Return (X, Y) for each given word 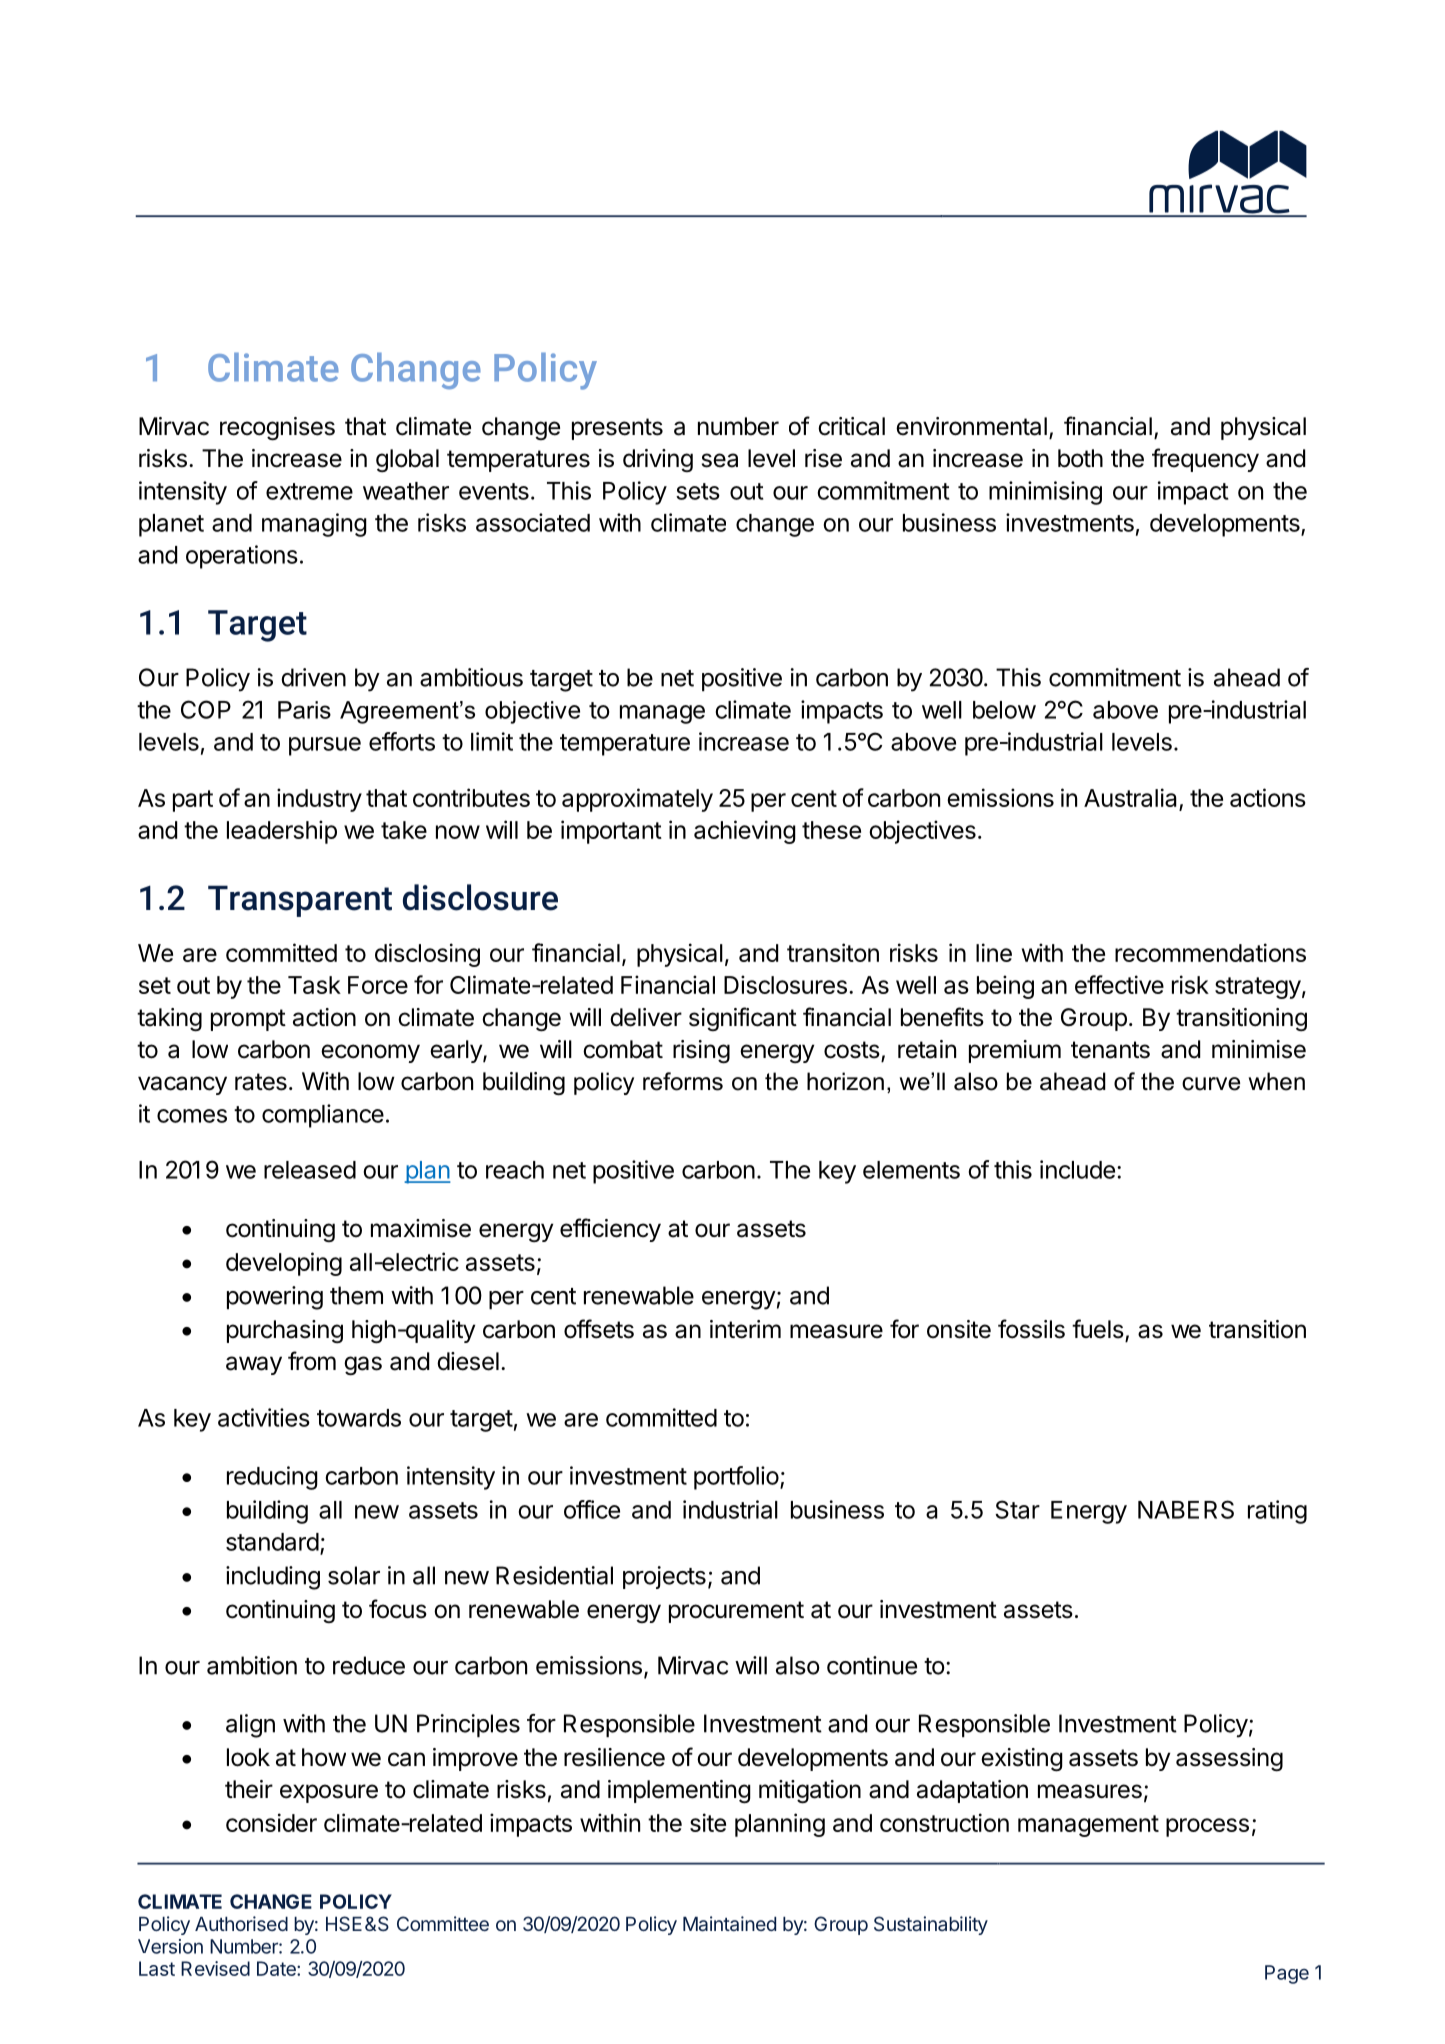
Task (314, 985)
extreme (309, 491)
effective (1119, 984)
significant (743, 1019)
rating (1277, 1512)
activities (264, 1417)
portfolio (736, 1478)
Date (277, 1968)
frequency (1205, 460)
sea (720, 460)
